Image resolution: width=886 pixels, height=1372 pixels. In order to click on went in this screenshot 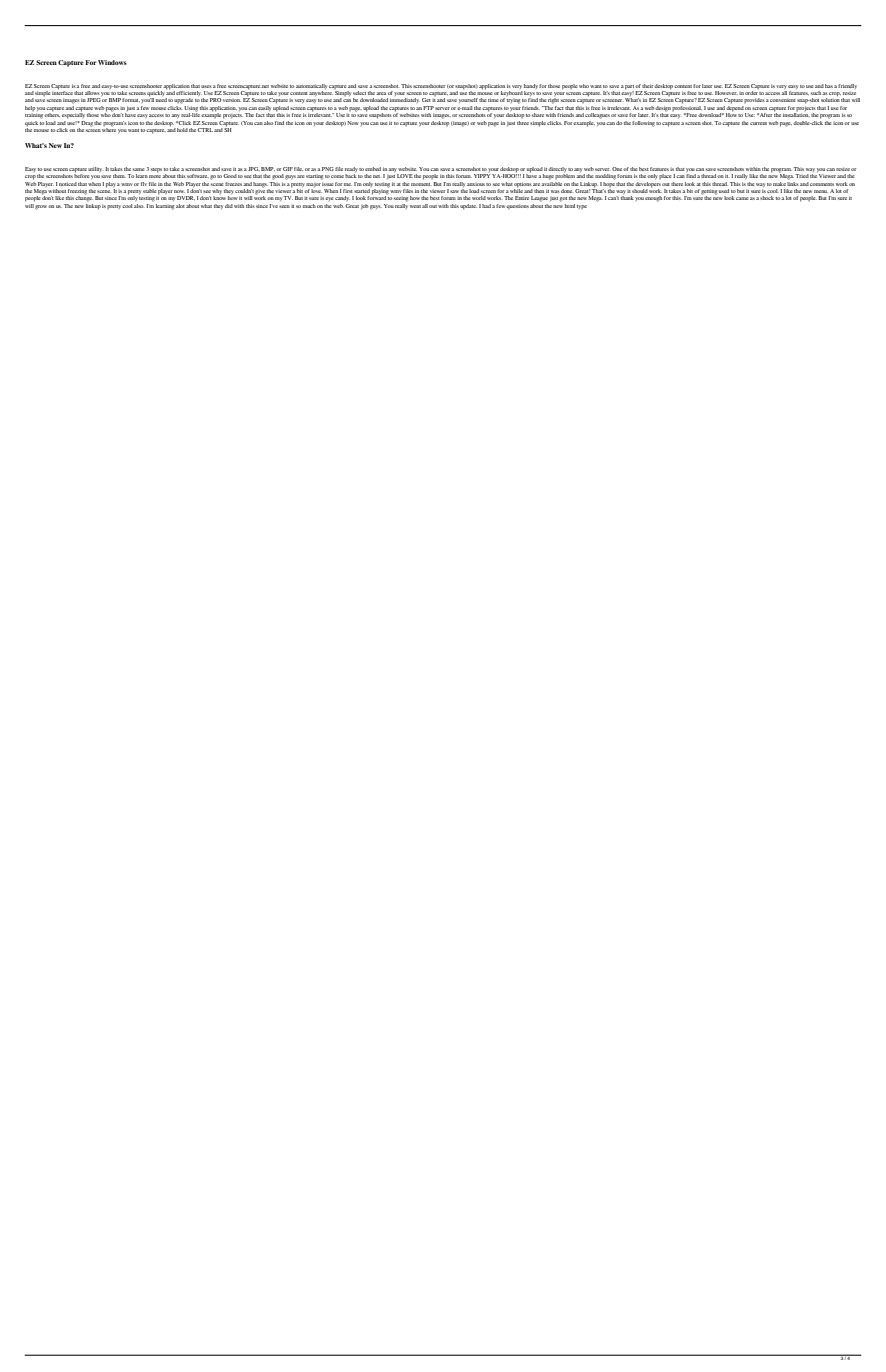, I will do `click(415, 206)`.
